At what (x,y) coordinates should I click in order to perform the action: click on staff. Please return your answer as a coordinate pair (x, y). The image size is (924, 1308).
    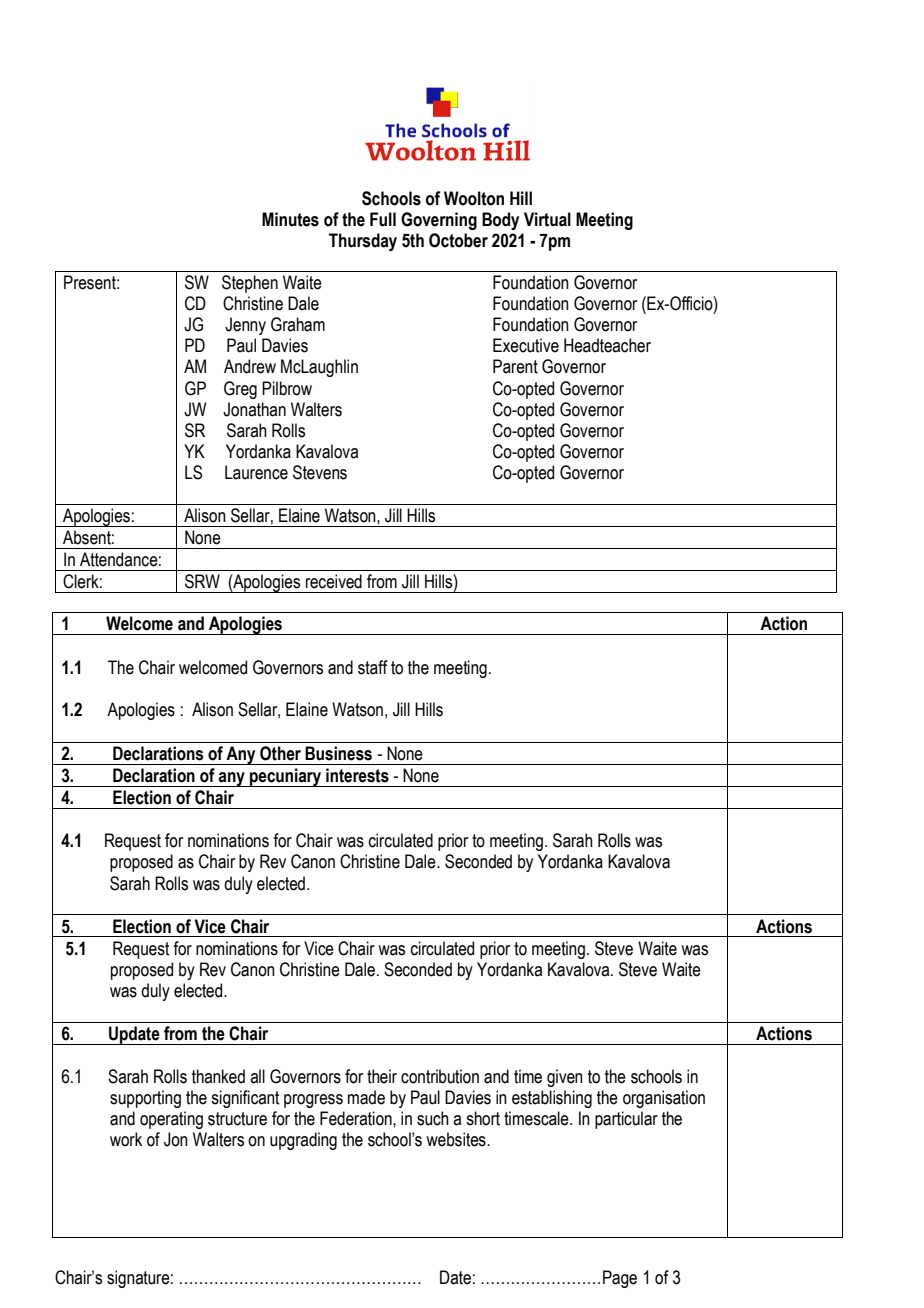
    Looking at the image, I should click on (373, 667).
